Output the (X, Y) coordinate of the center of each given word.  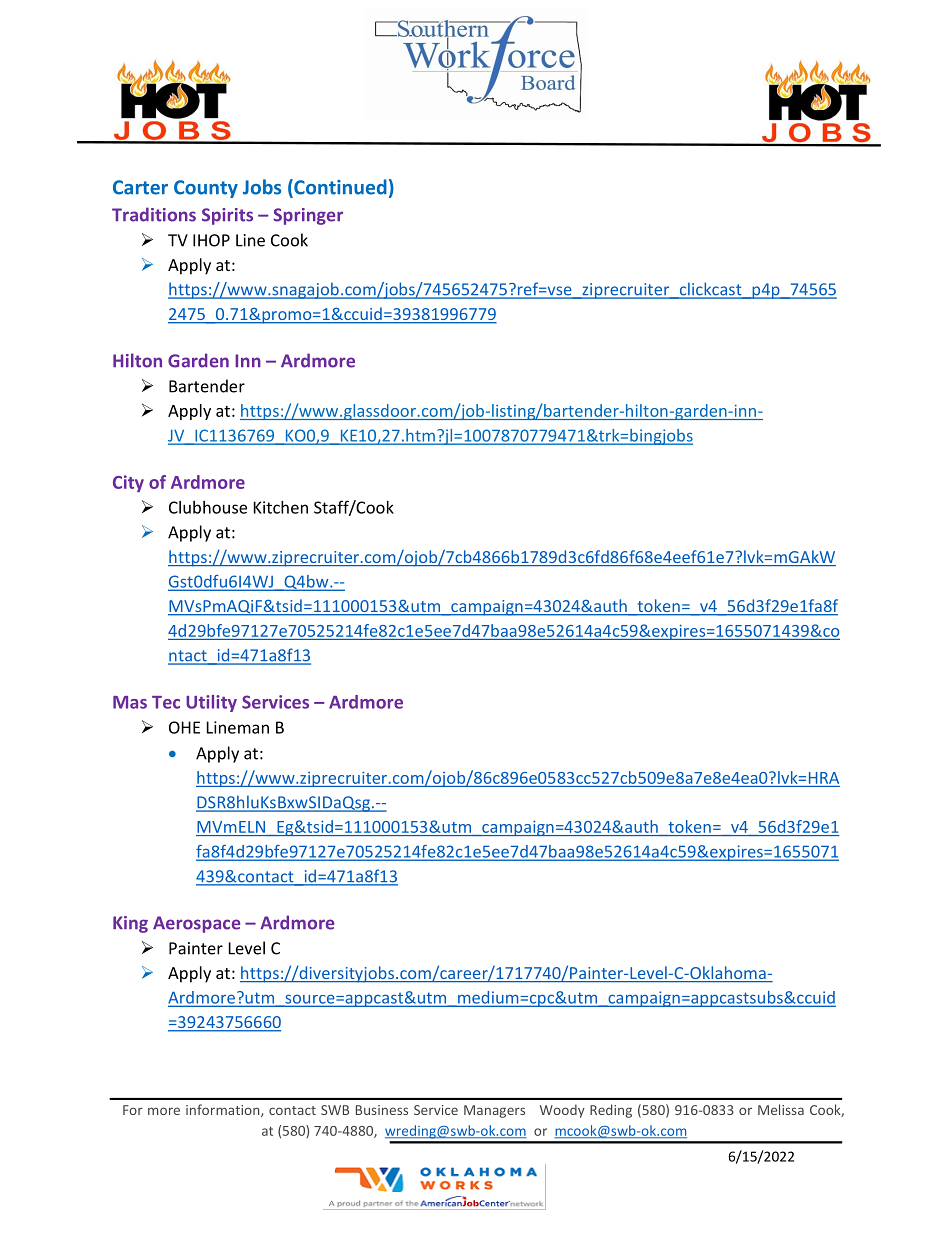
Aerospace (196, 924)
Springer (308, 216)
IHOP (211, 240)
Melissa (781, 1109)
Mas (130, 702)
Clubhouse (208, 507)
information (224, 1110)
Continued (339, 188)
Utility (211, 703)
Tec (166, 702)
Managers (494, 1111)
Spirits (227, 216)
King (130, 924)
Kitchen (281, 507)
